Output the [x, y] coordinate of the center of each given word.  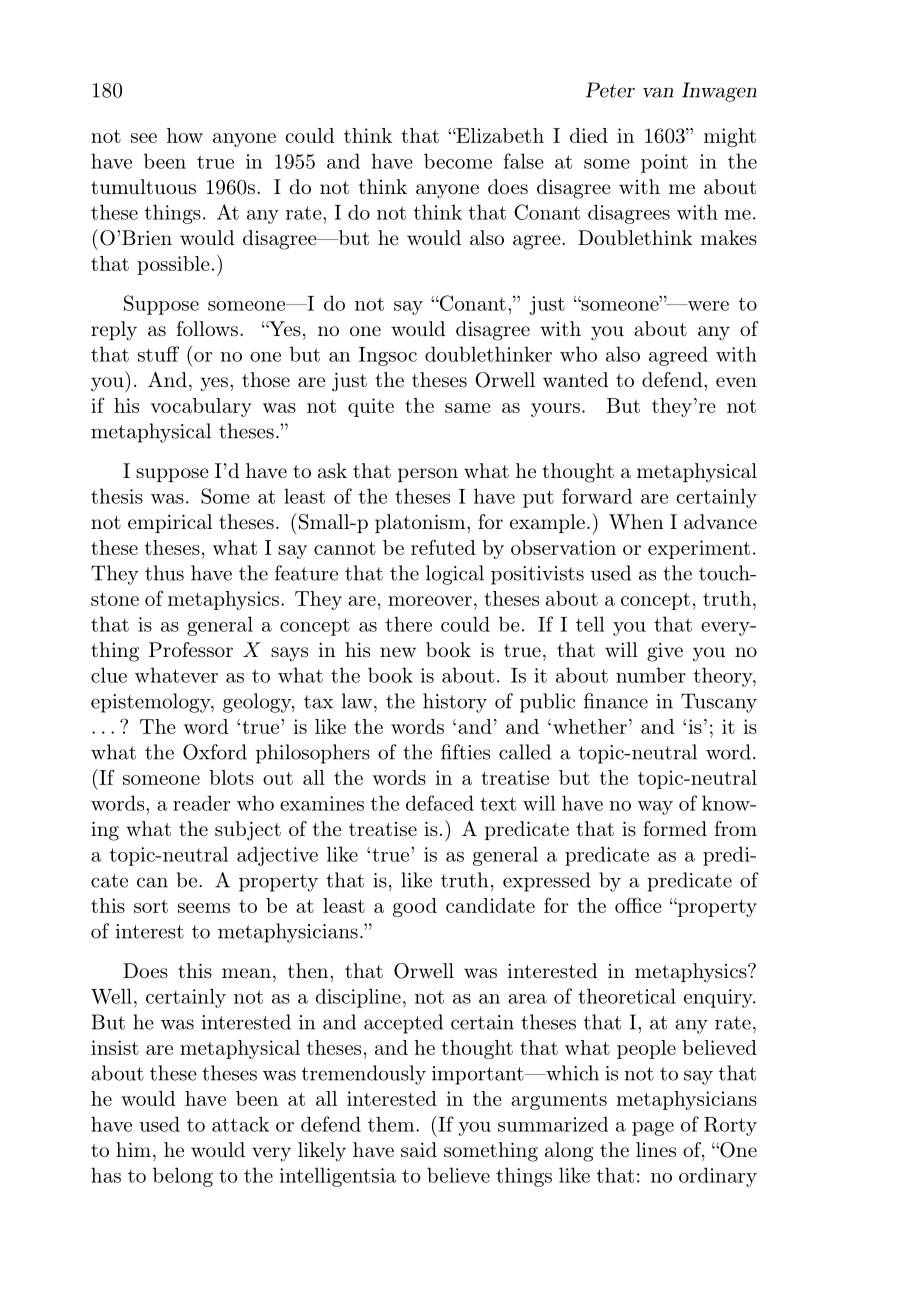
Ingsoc [388, 356]
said [419, 1149]
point [664, 163]
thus [164, 573]
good [415, 907]
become [458, 161]
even [736, 382]
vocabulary [201, 407]
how [185, 135]
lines [656, 1149]
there [409, 624]
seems [204, 908]
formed [675, 828]
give [665, 652]
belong [183, 1177]
